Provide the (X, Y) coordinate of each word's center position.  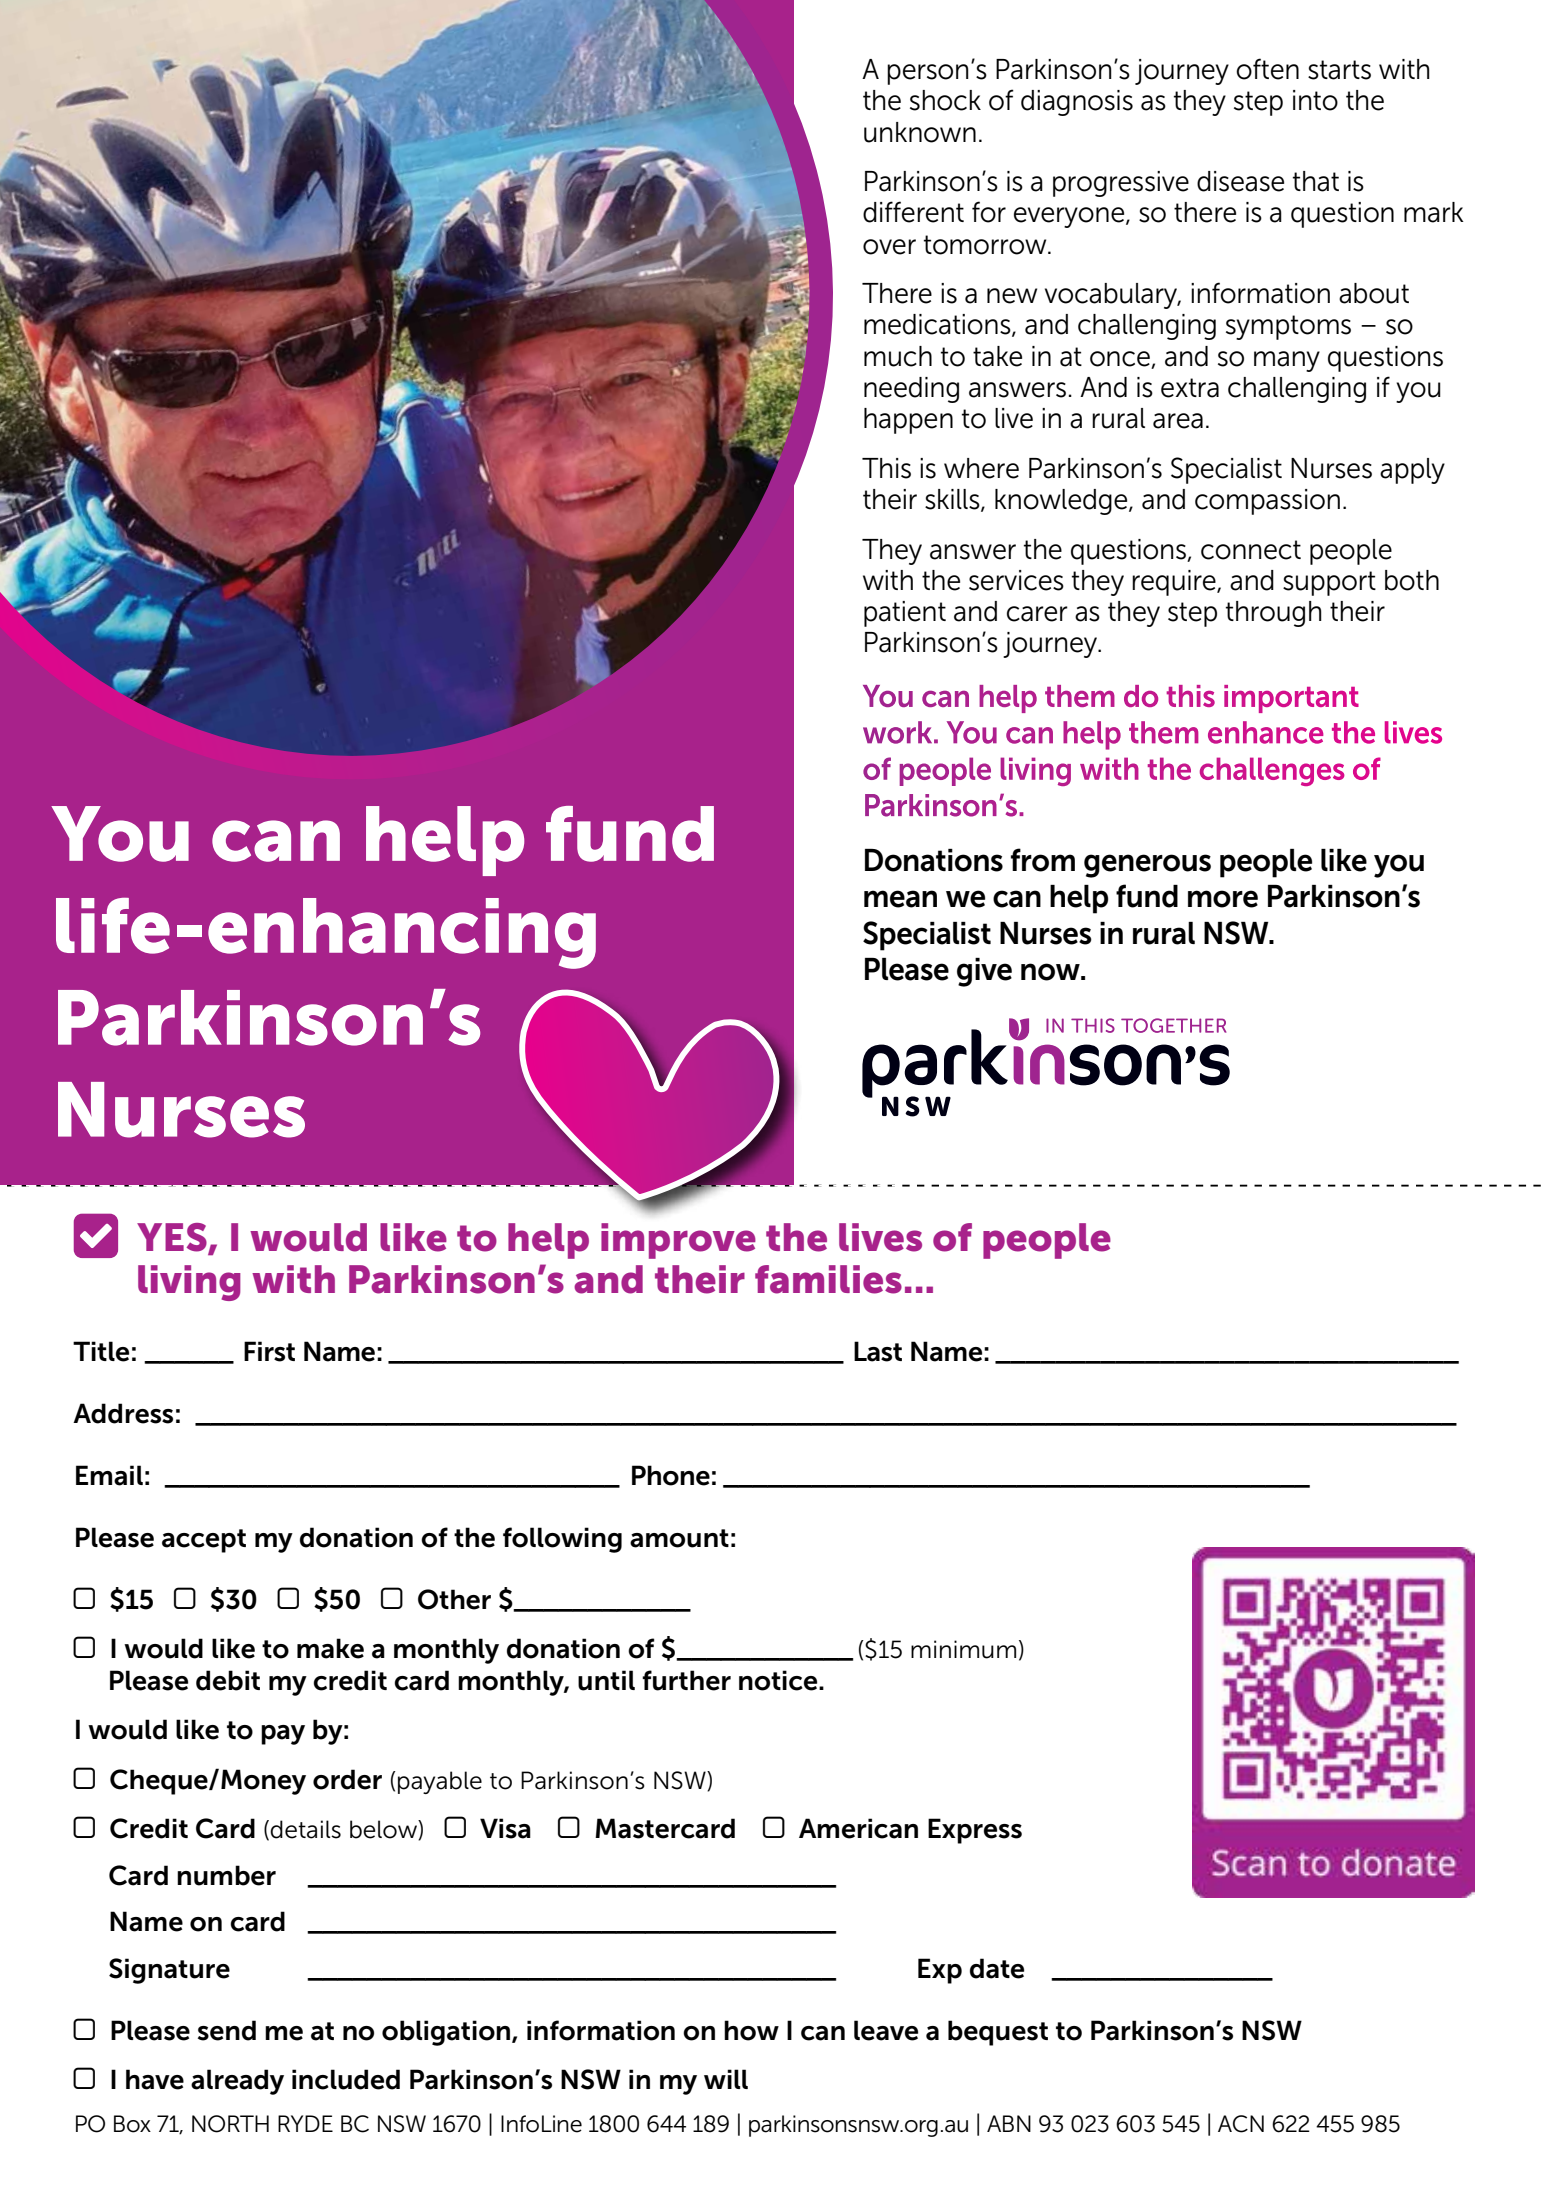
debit (228, 1680)
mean (900, 899)
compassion (1267, 502)
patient (905, 614)
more (1223, 899)
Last (878, 1351)
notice (779, 1680)
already (237, 2082)
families (828, 1279)
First (269, 1351)
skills (953, 500)
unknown (920, 132)
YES (173, 1238)
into (1315, 100)
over (889, 247)
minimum (963, 1649)
